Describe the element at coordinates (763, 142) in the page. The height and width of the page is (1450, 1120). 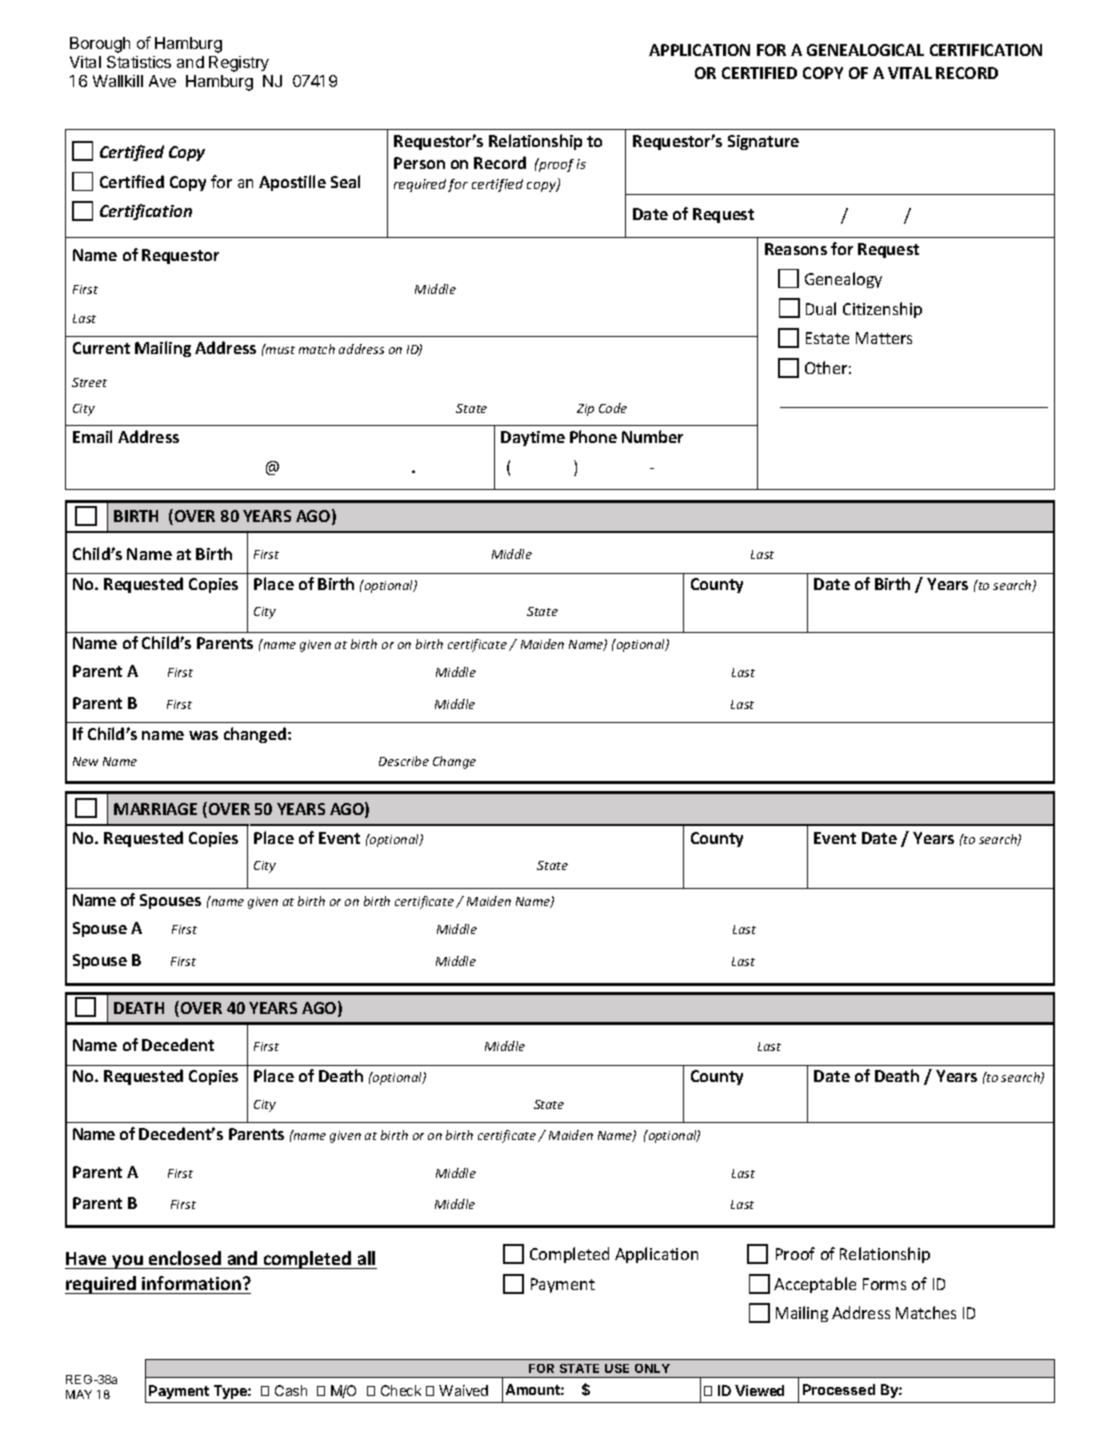
I see `Signature` at that location.
